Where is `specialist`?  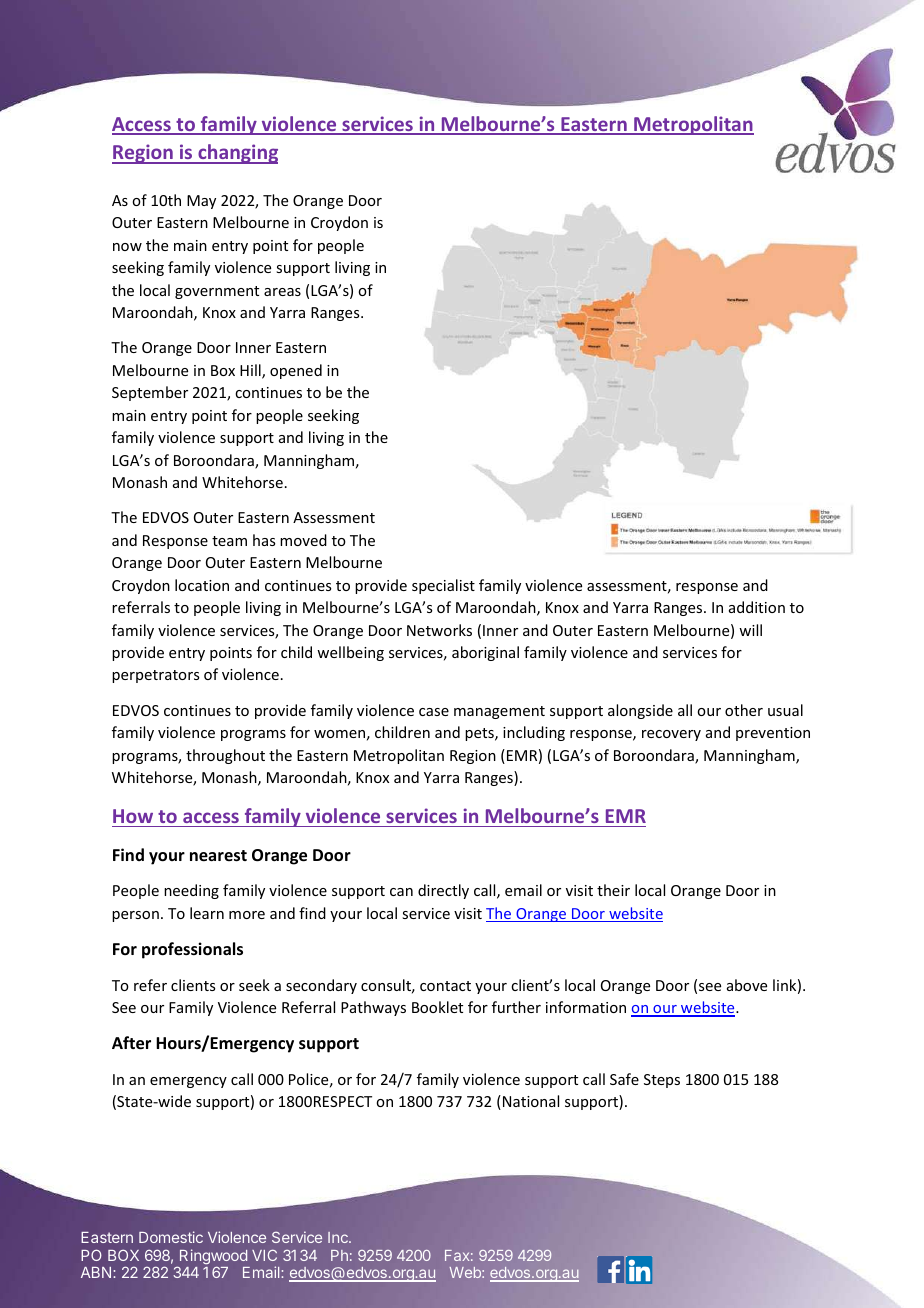 specialist is located at coordinates (443, 586).
